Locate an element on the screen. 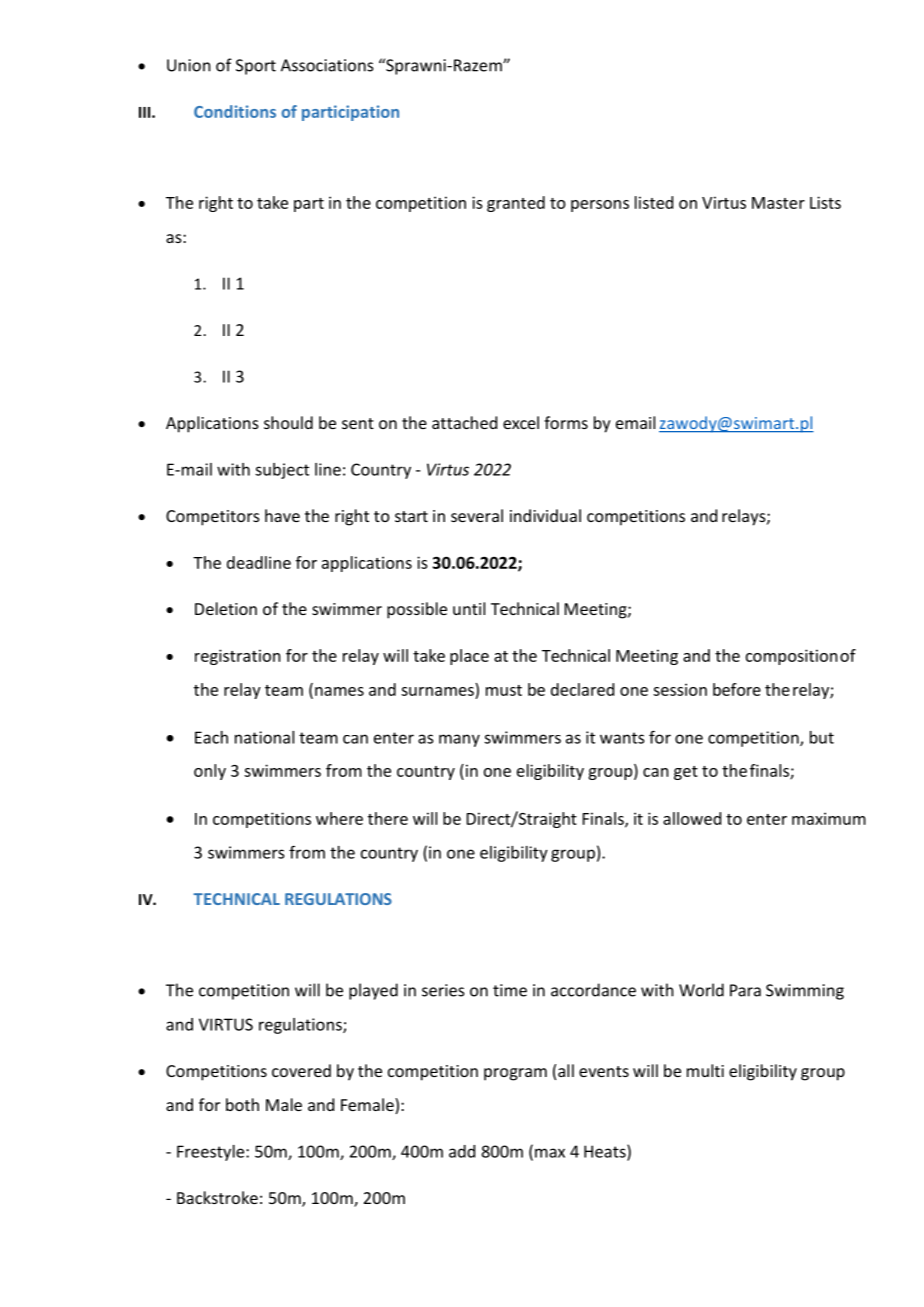  before is located at coordinates (737, 689).
